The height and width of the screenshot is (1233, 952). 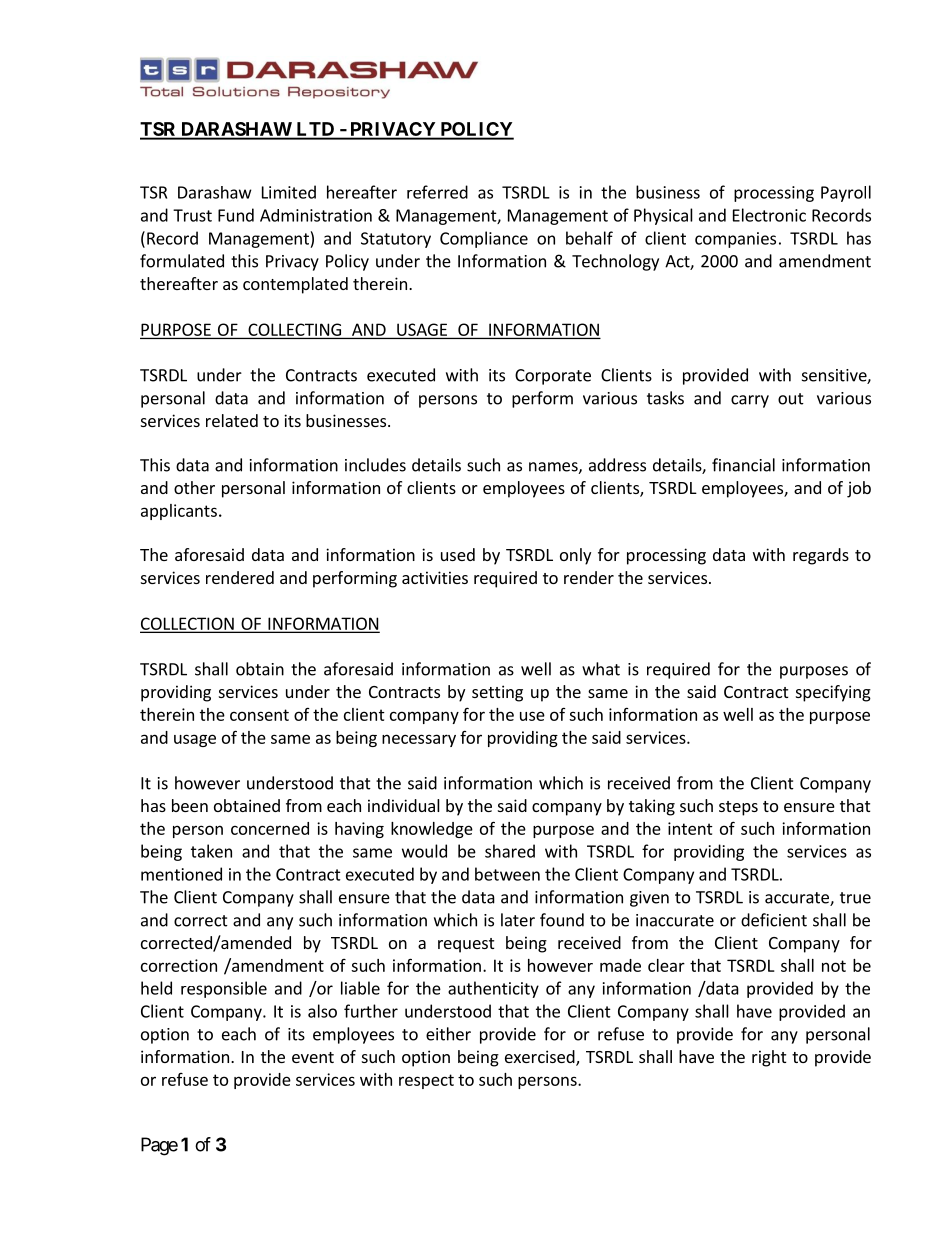 What do you see at coordinates (313, 1057) in the screenshot?
I see `event` at bounding box center [313, 1057].
